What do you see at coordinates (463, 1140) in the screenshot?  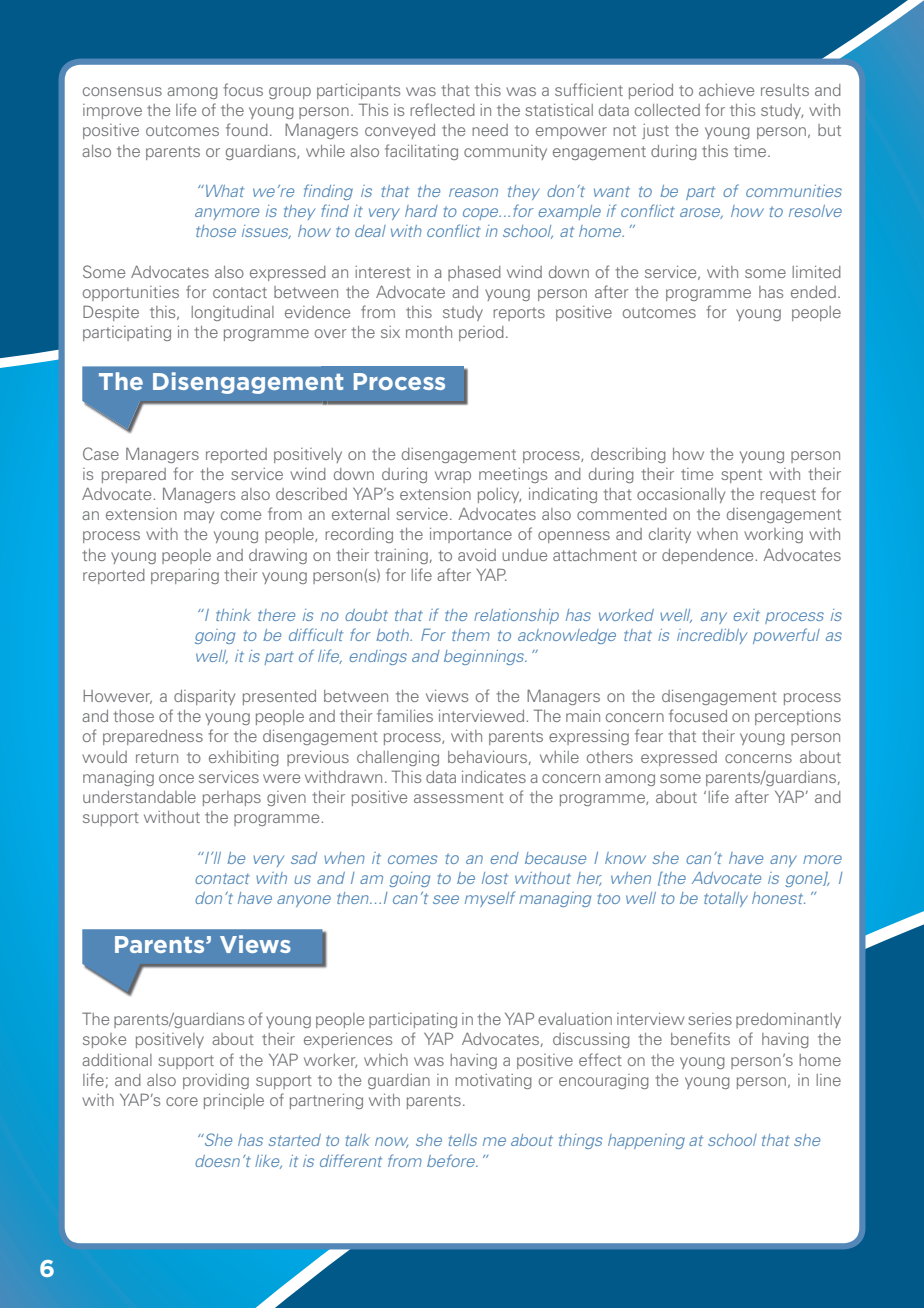 I see `tells` at bounding box center [463, 1140].
